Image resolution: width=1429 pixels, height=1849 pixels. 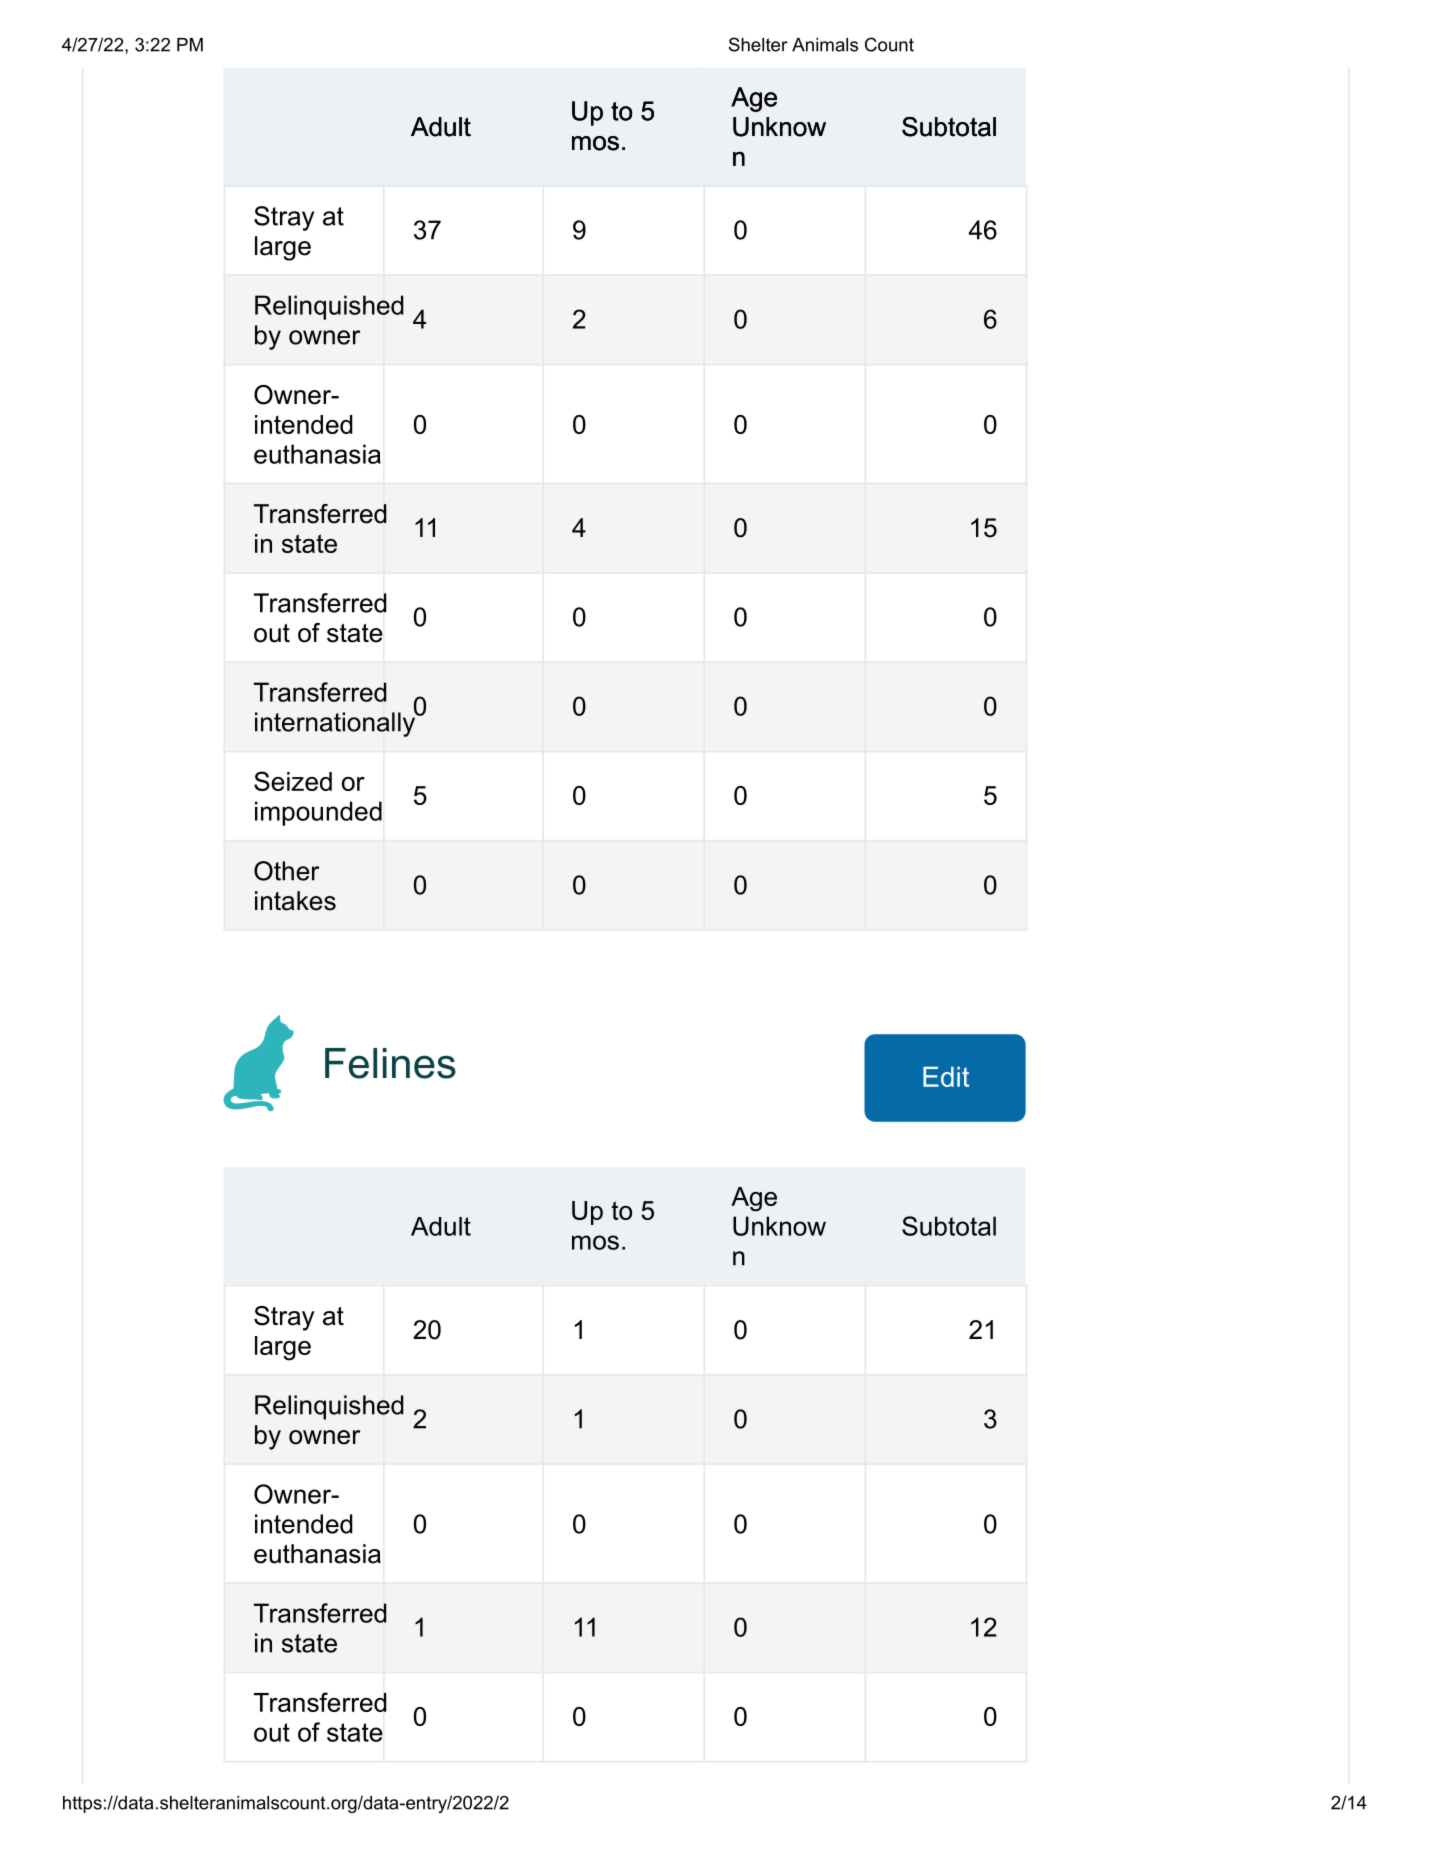 I want to click on impounded, so click(x=318, y=813).
